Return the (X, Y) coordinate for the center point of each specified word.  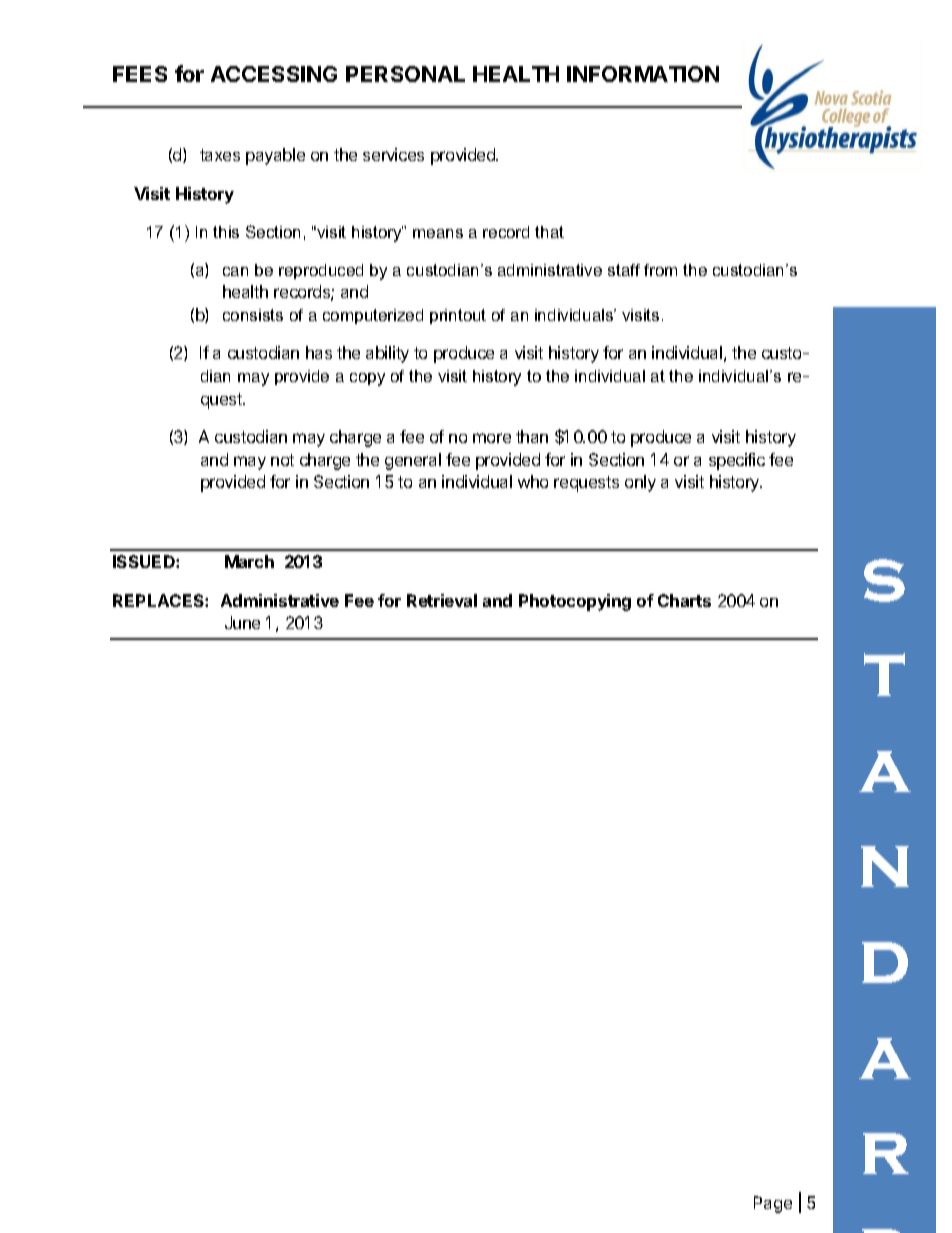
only (640, 483)
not (282, 460)
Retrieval (442, 600)
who (533, 481)
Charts (684, 600)
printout (458, 316)
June (242, 622)
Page (773, 1204)
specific (737, 461)
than (532, 436)
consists (253, 315)
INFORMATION (643, 74)
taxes (220, 155)
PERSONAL (405, 74)
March (249, 561)
